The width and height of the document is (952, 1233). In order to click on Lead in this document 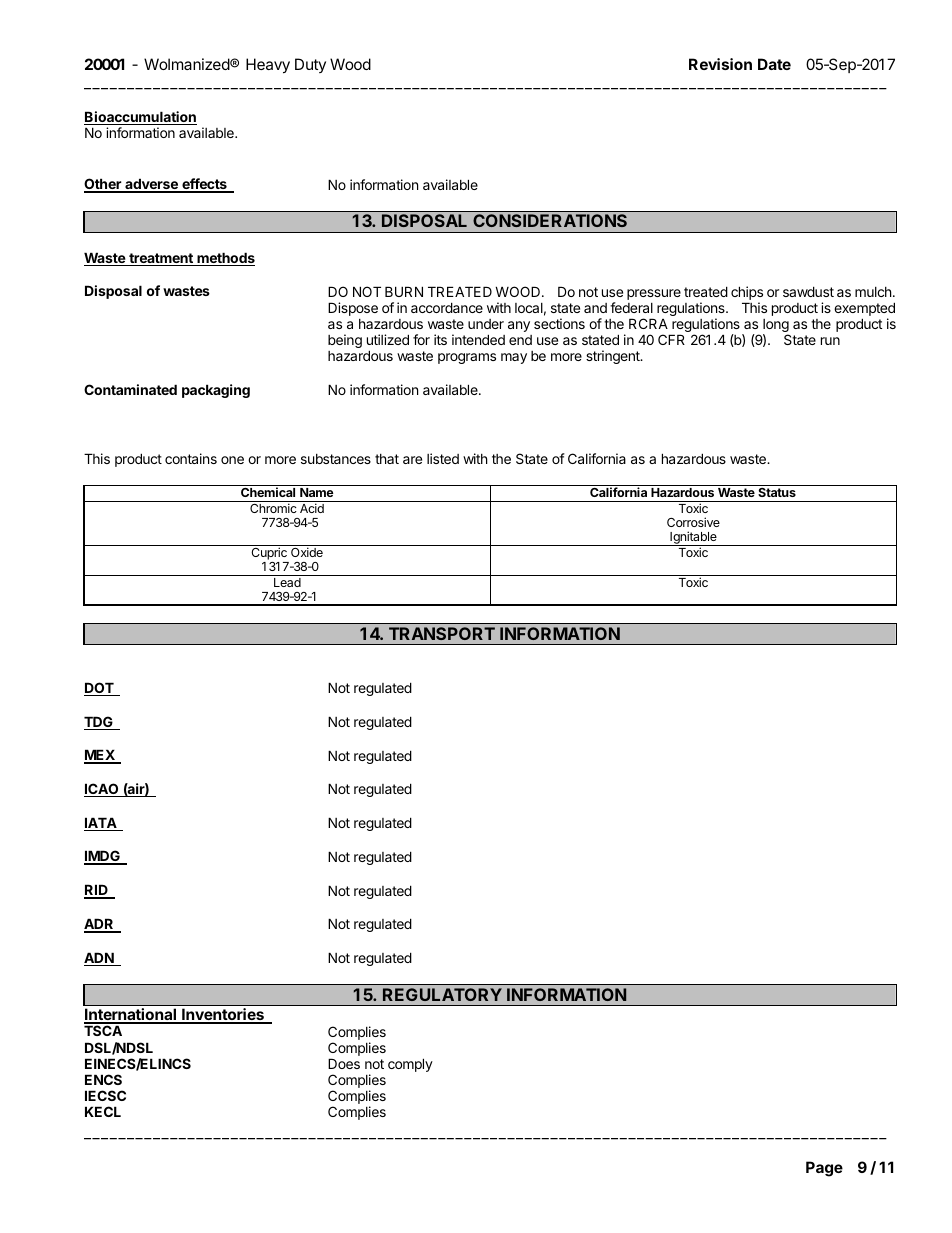, I will do `click(287, 582)`.
